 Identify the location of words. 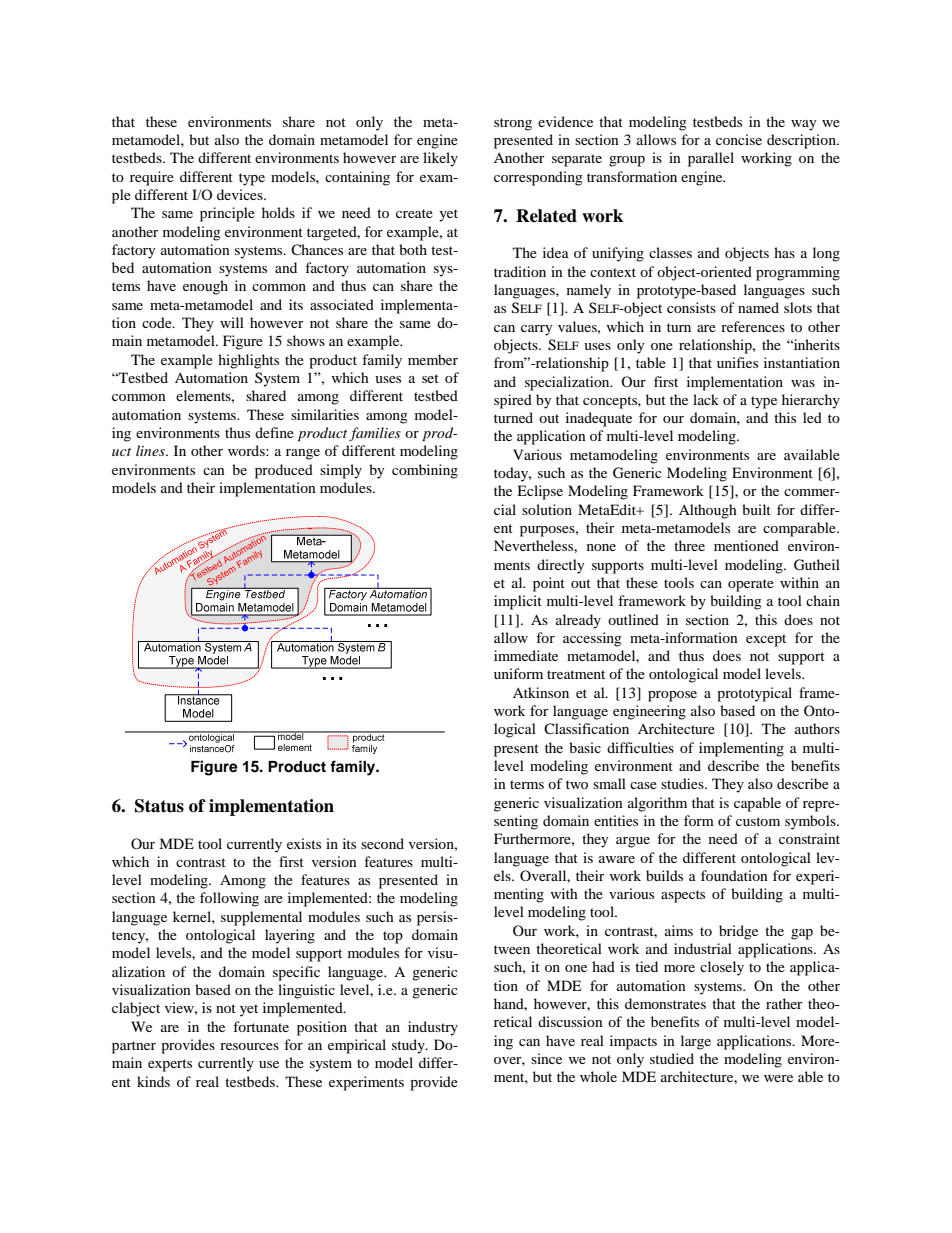
(247, 450).
